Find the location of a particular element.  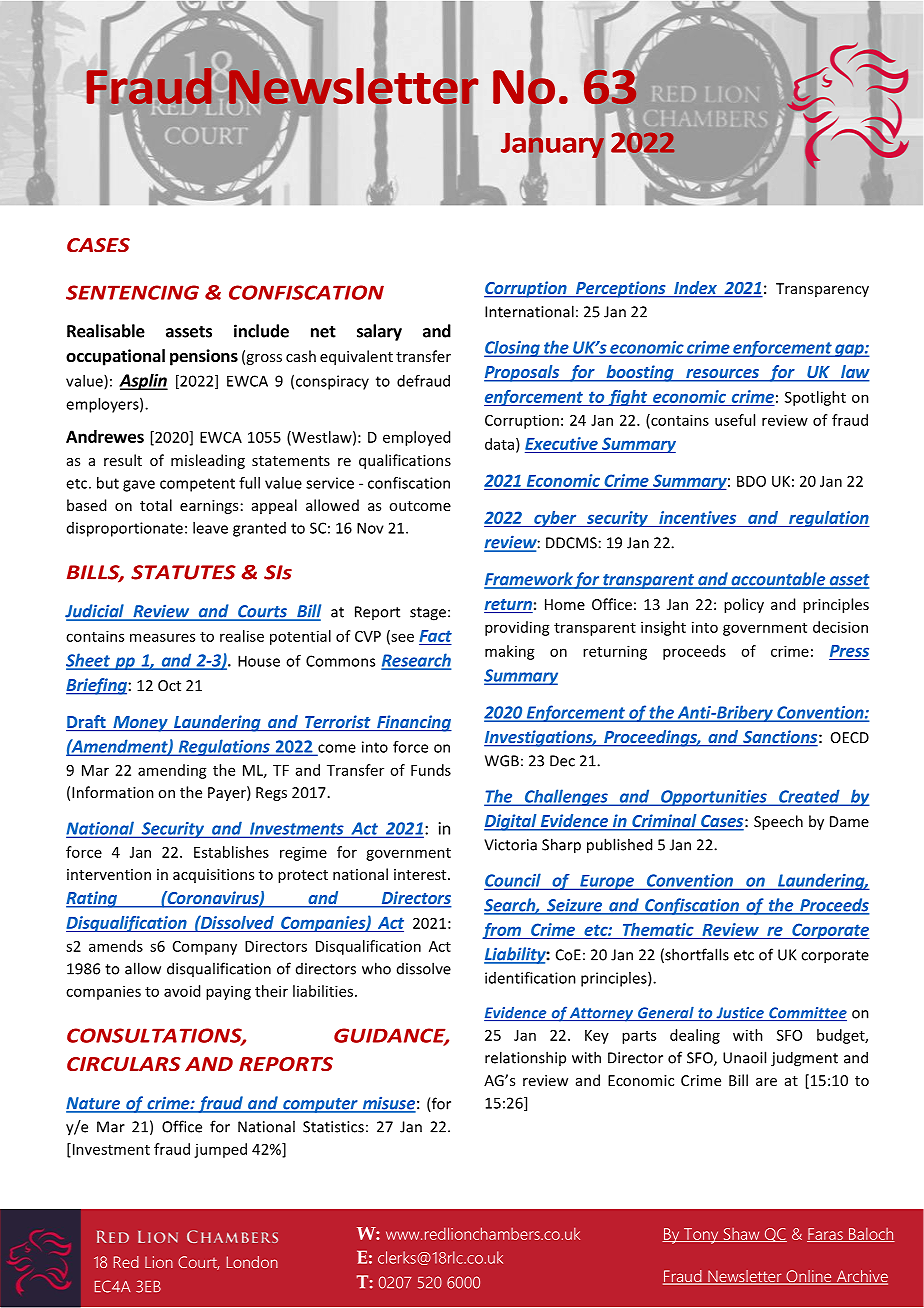

Funds is located at coordinates (431, 770).
